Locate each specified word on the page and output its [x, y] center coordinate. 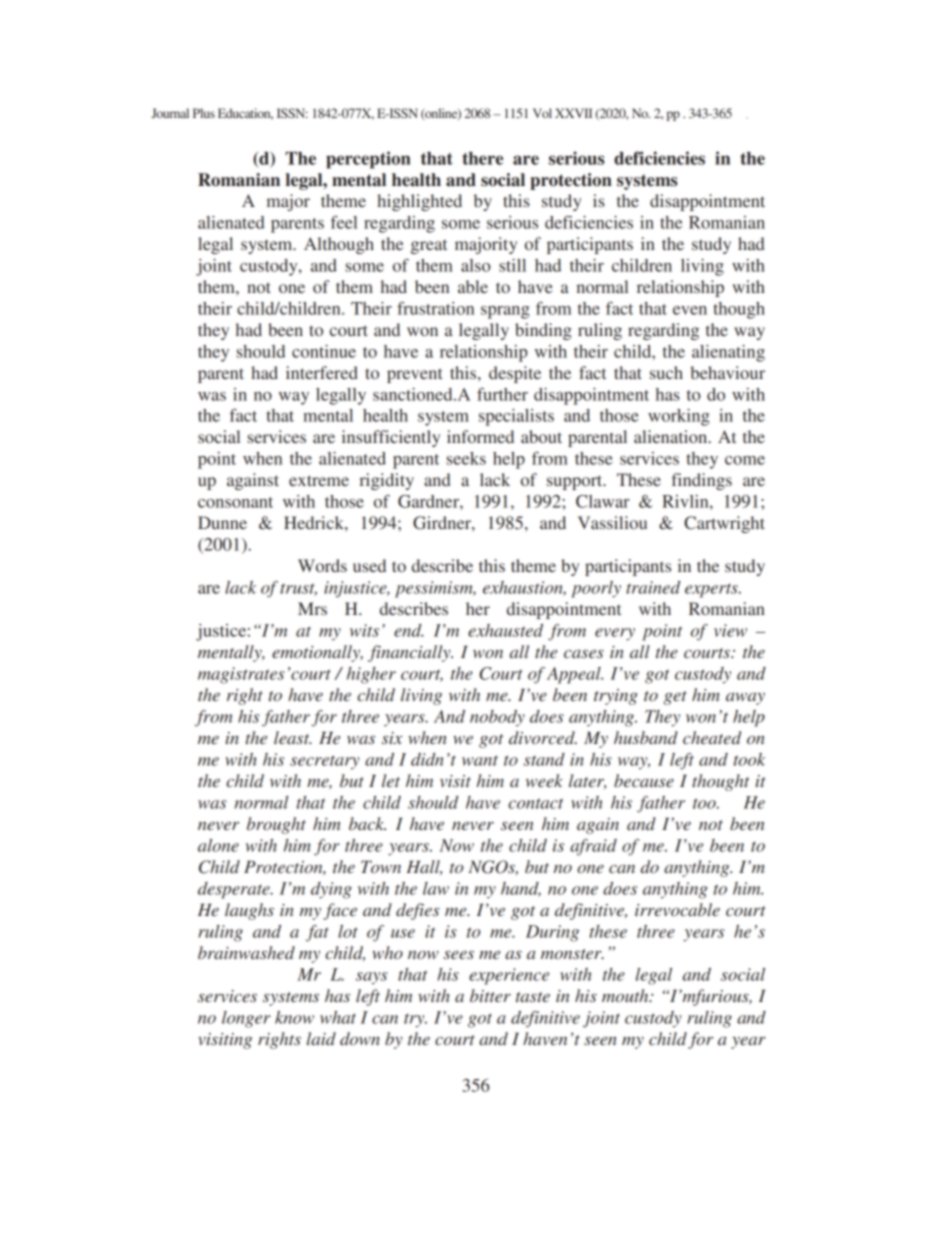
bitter [490, 995]
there [482, 158]
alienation [672, 436]
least [293, 737]
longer [246, 1019]
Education [245, 114]
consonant [235, 502]
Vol [542, 113]
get [675, 698]
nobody [497, 718]
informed [480, 436]
